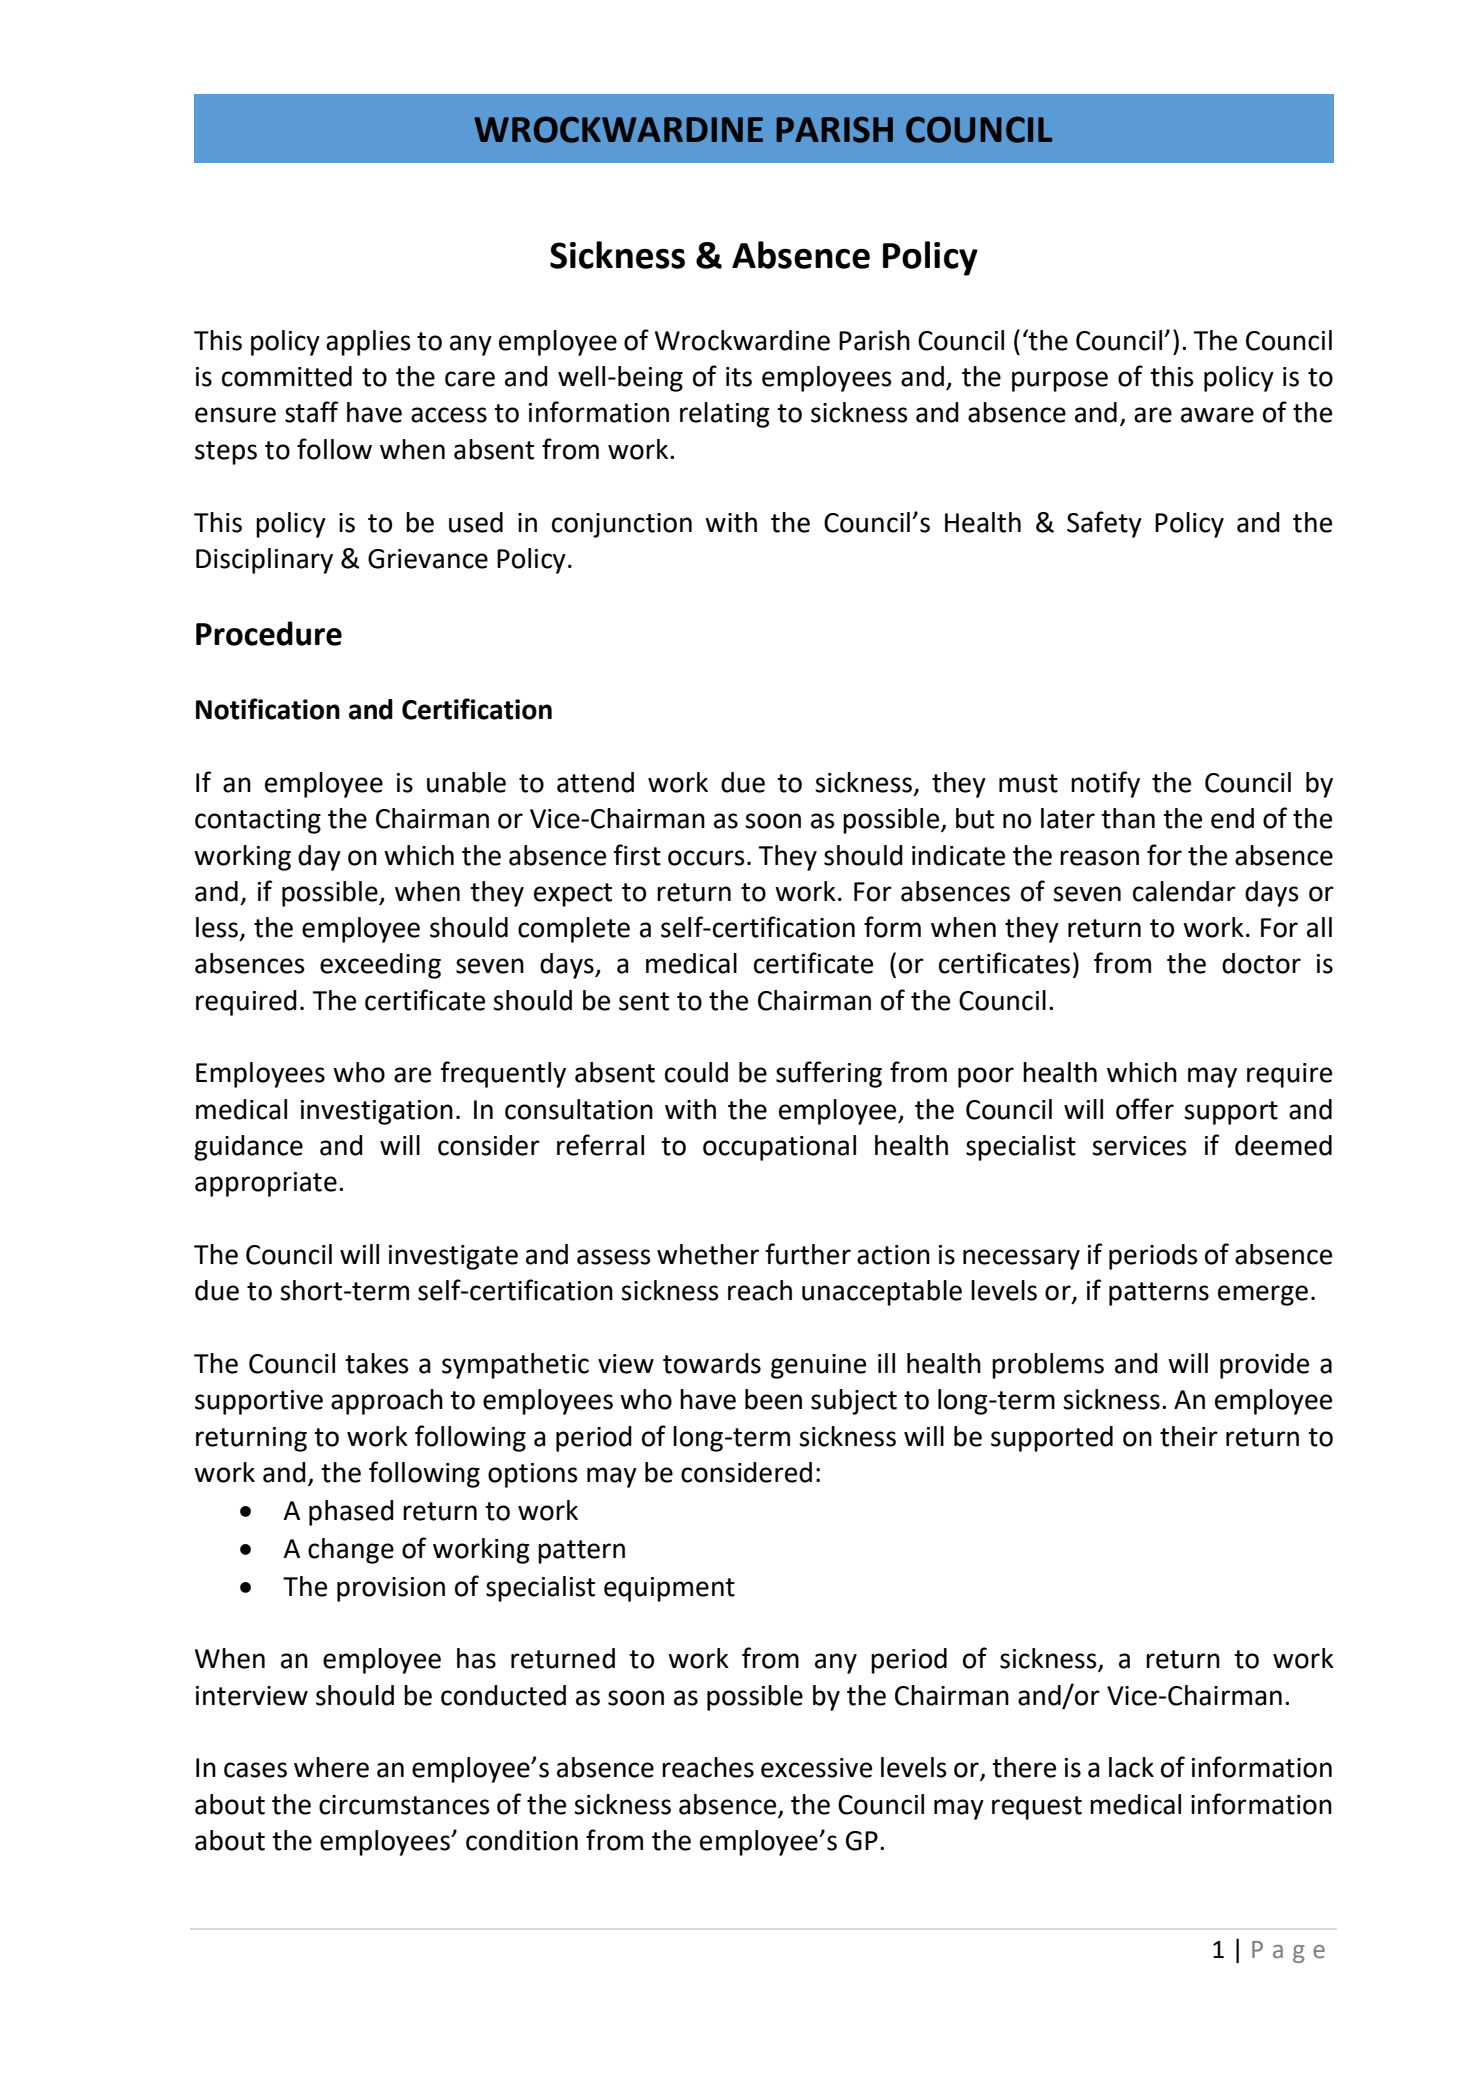  Describe the element at coordinates (816, 1768) in the image. I see `excessive` at that location.
